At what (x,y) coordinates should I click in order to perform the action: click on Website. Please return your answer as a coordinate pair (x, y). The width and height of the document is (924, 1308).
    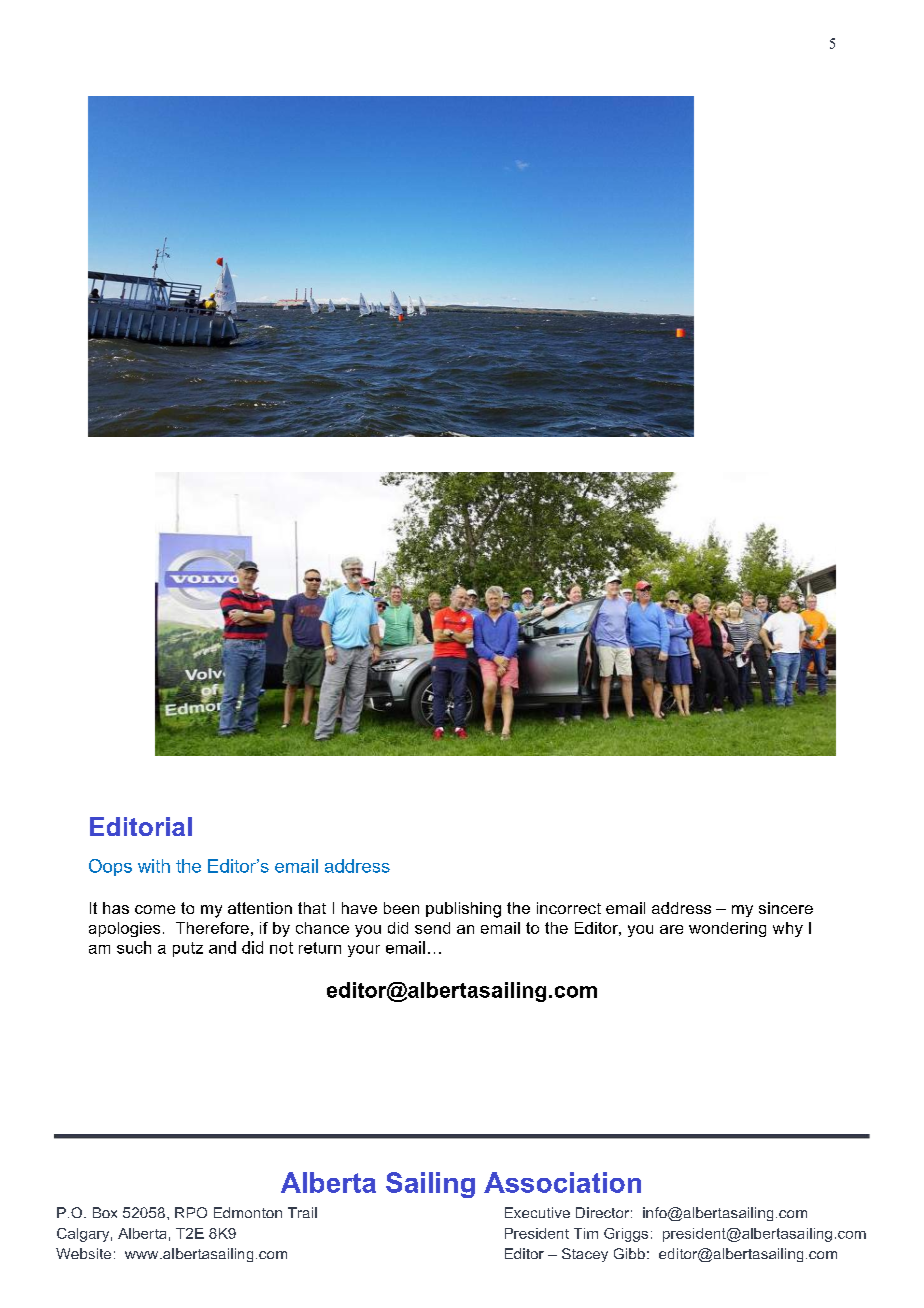
    Looking at the image, I should click on (83, 1253).
